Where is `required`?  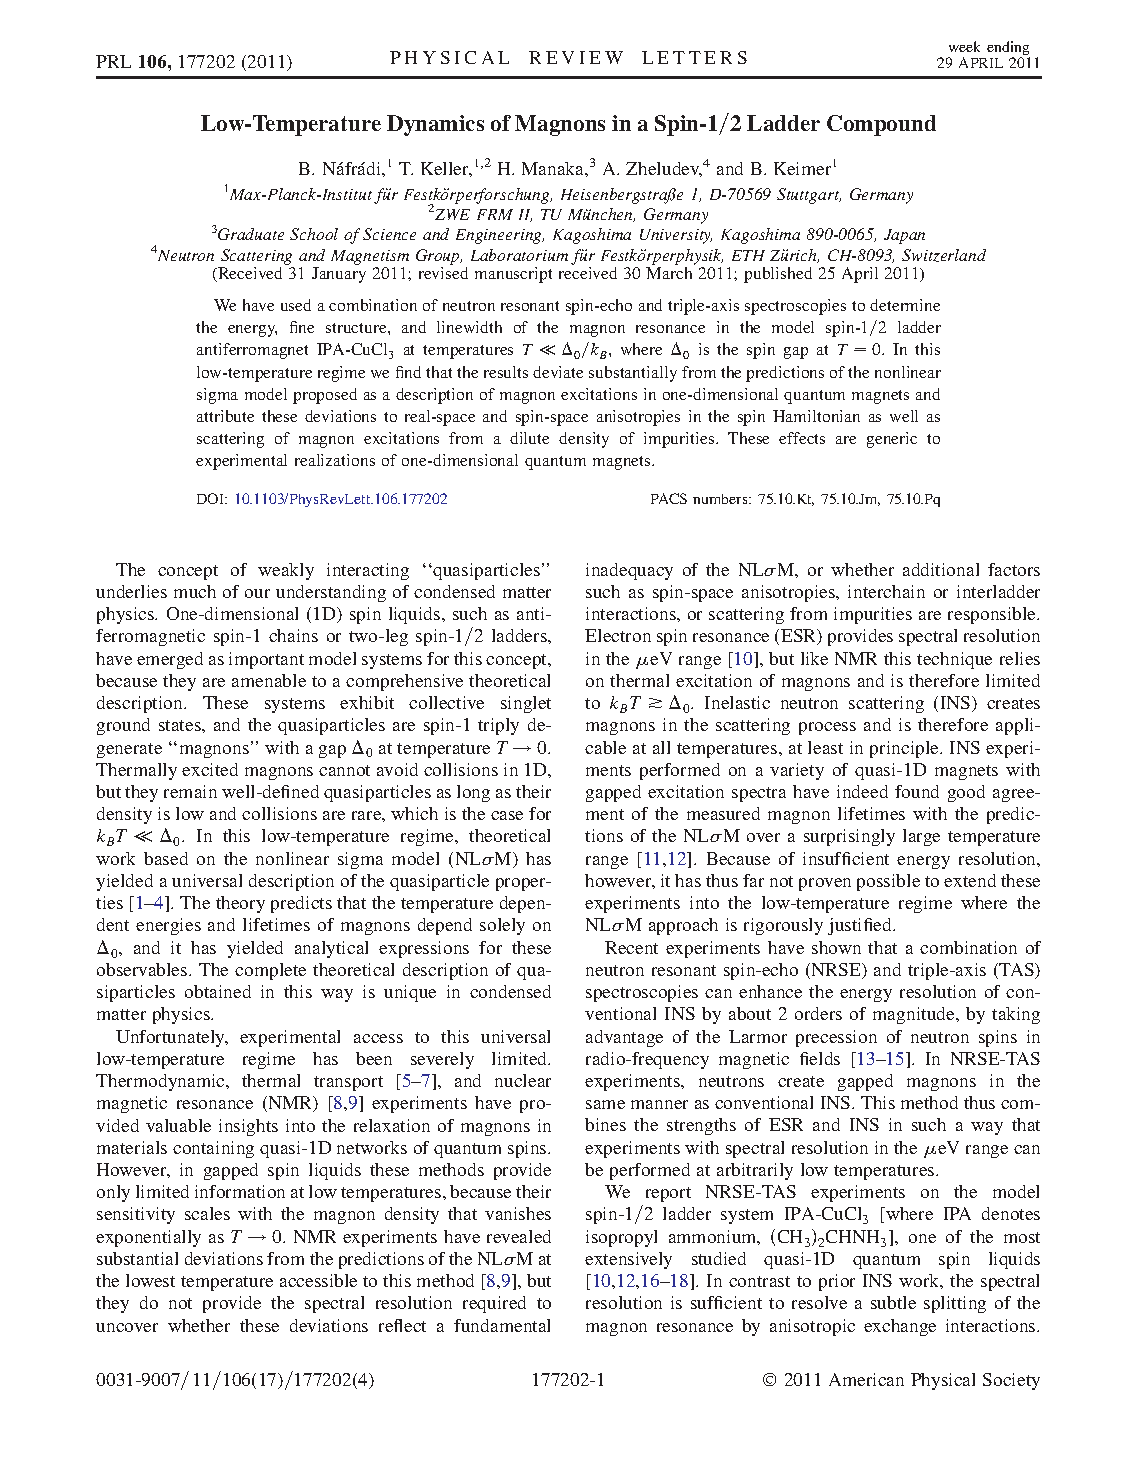
required is located at coordinates (494, 1304).
